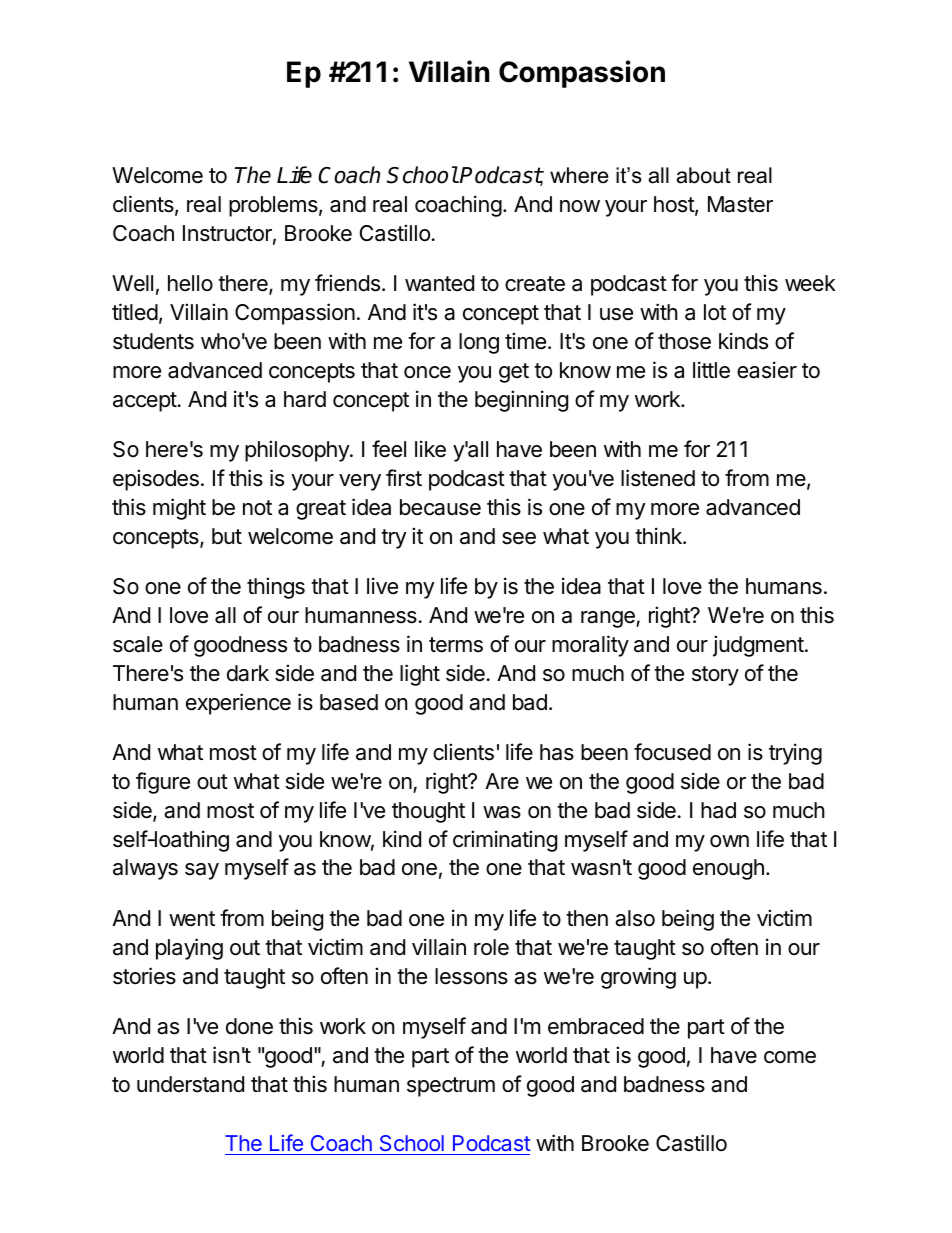  What do you see at coordinates (202, 871) in the screenshot?
I see `say` at bounding box center [202, 871].
